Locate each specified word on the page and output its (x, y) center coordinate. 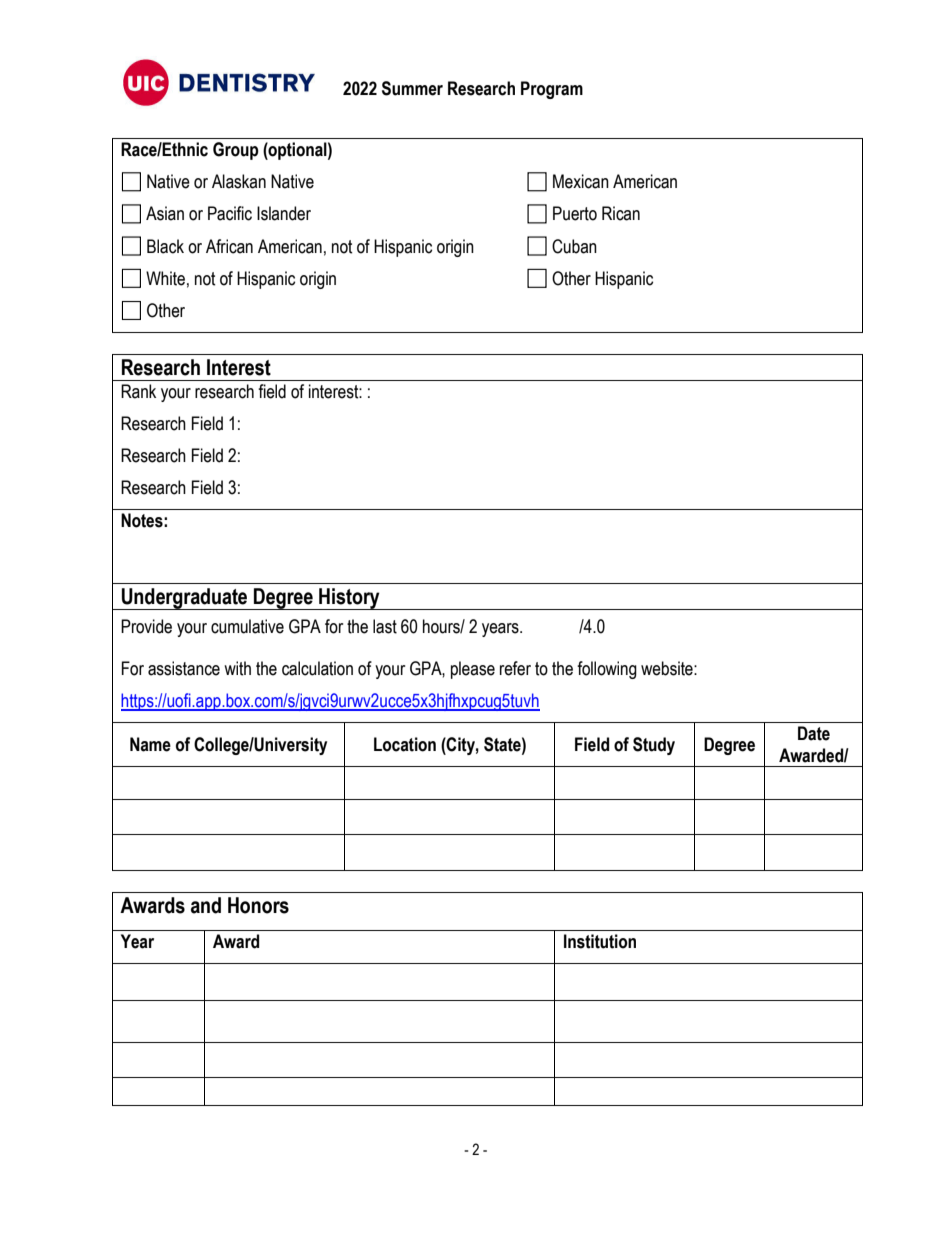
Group (236, 151)
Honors (258, 905)
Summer (412, 88)
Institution (600, 941)
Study (654, 746)
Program (552, 90)
